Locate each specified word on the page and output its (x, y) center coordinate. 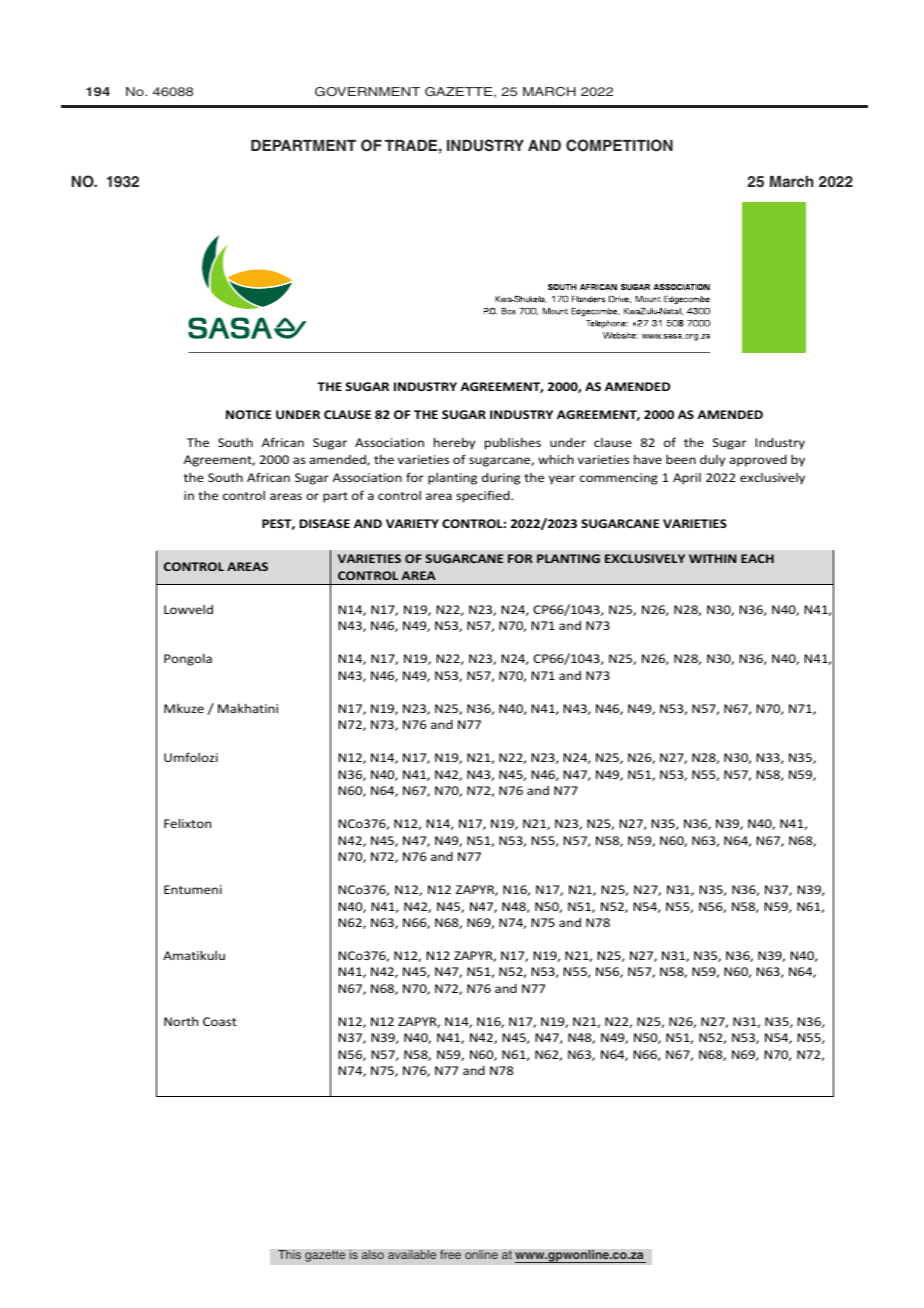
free (450, 1254)
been (681, 459)
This (289, 1255)
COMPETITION (619, 145)
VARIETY (412, 523)
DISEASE (324, 523)
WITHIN (712, 558)
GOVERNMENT (367, 91)
